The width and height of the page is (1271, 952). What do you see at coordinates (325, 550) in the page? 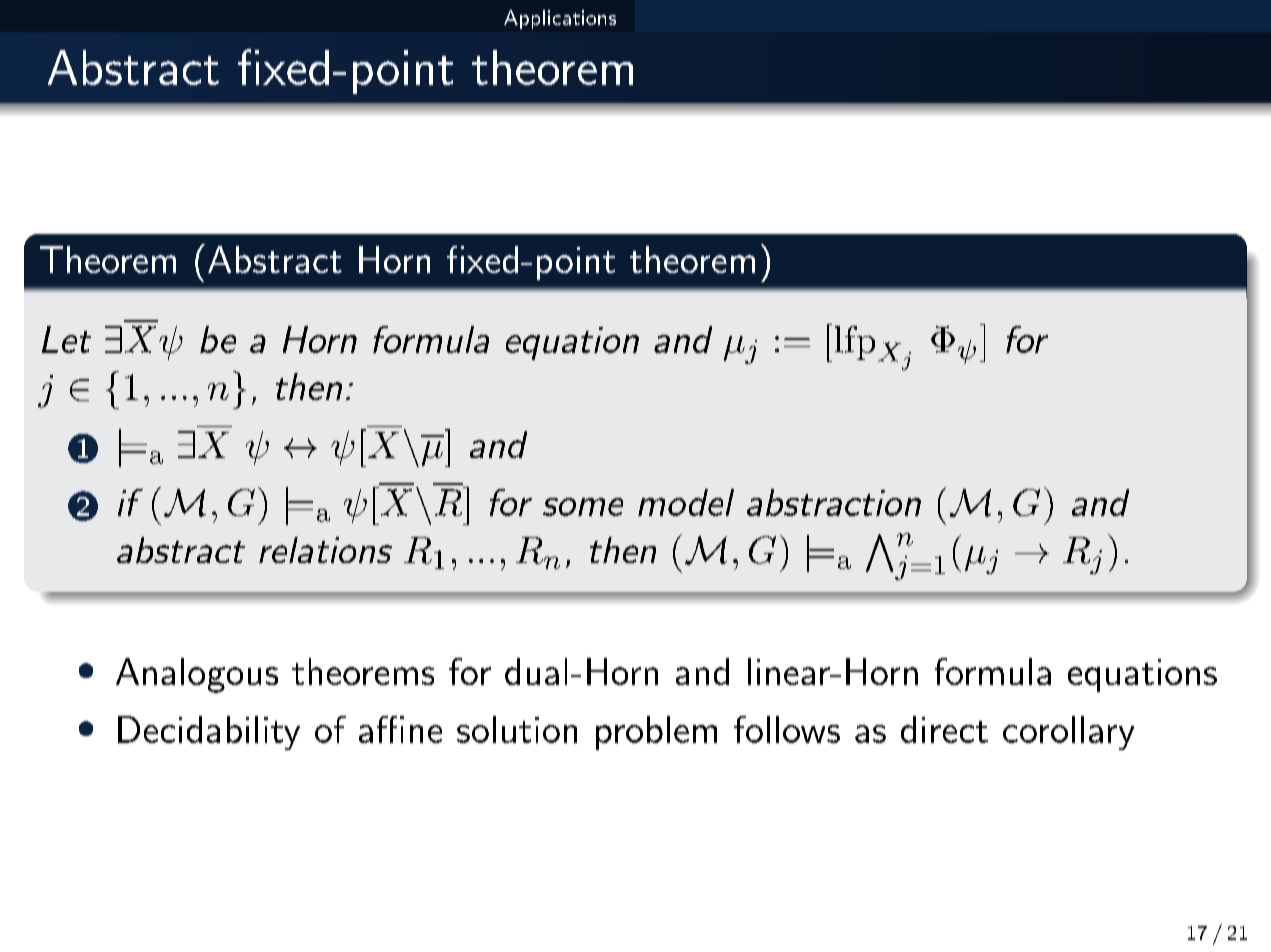
I see `relations` at bounding box center [325, 550].
